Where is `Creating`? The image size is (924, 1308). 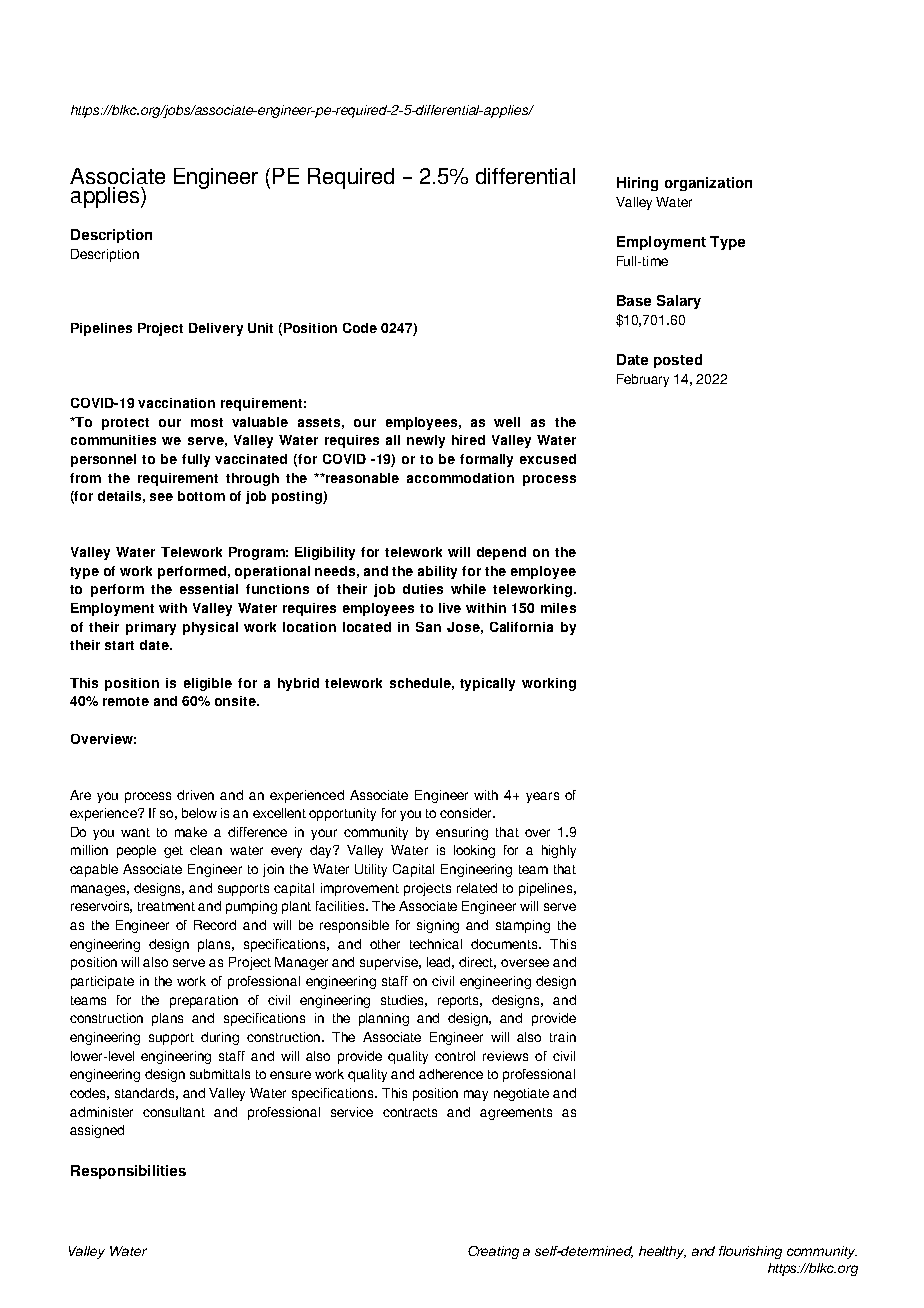 Creating is located at coordinates (493, 1252).
